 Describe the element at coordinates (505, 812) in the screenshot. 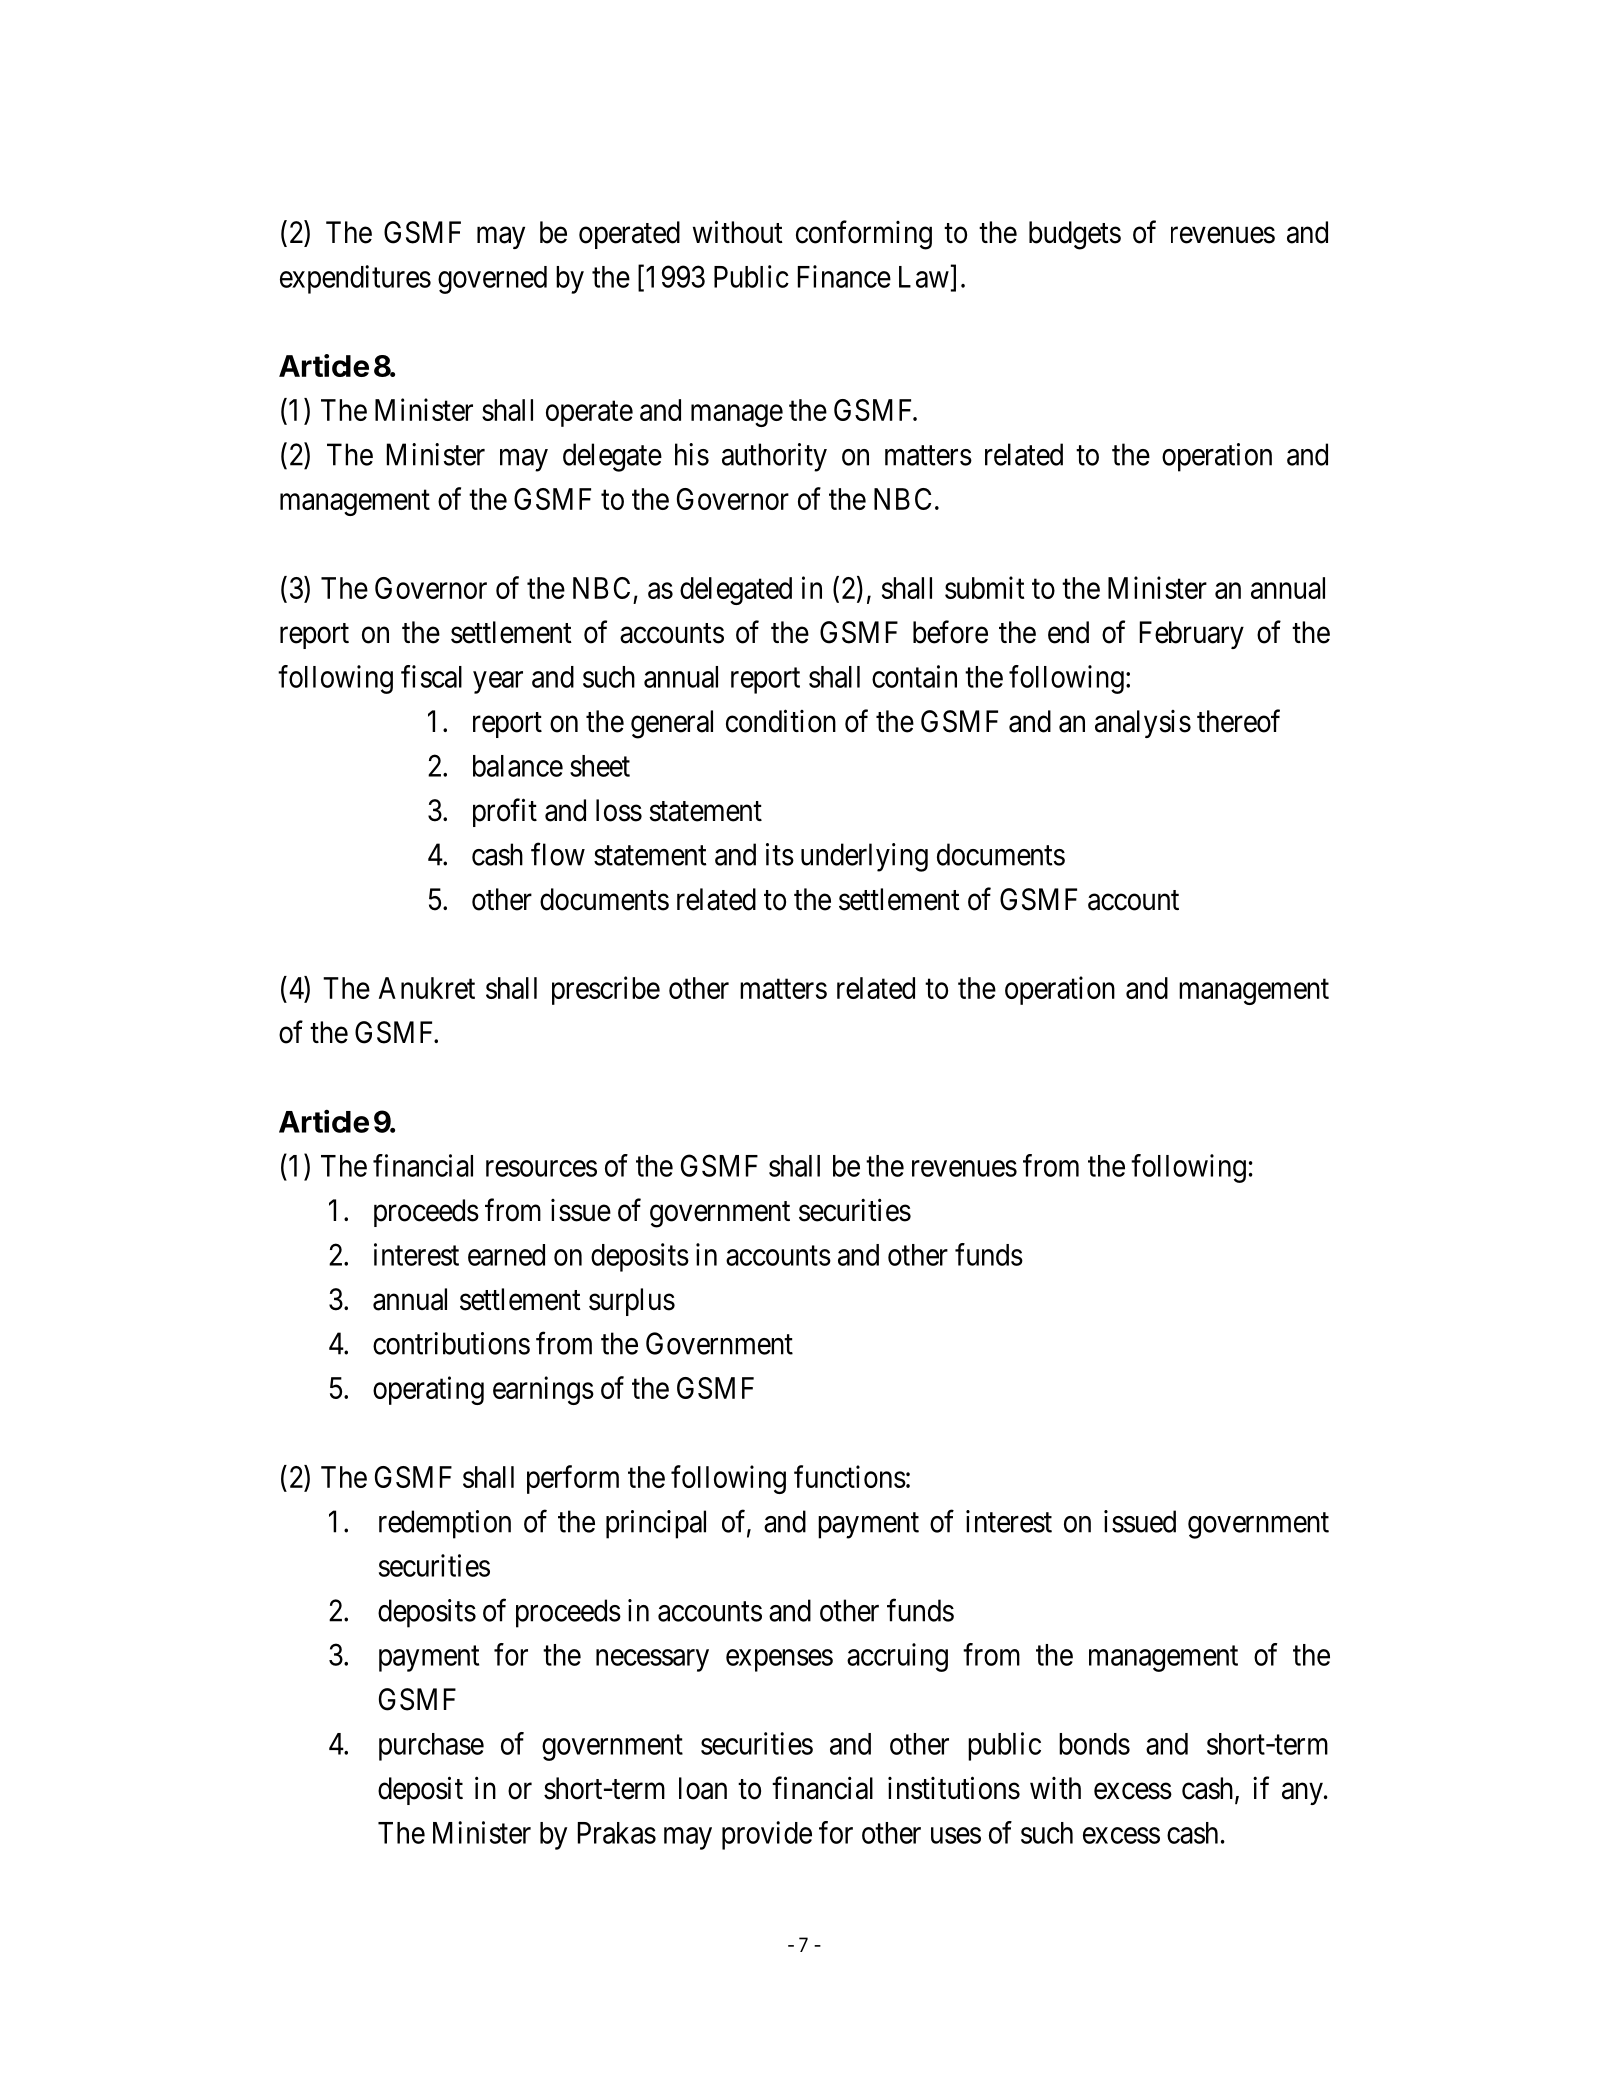

I see `profit` at that location.
